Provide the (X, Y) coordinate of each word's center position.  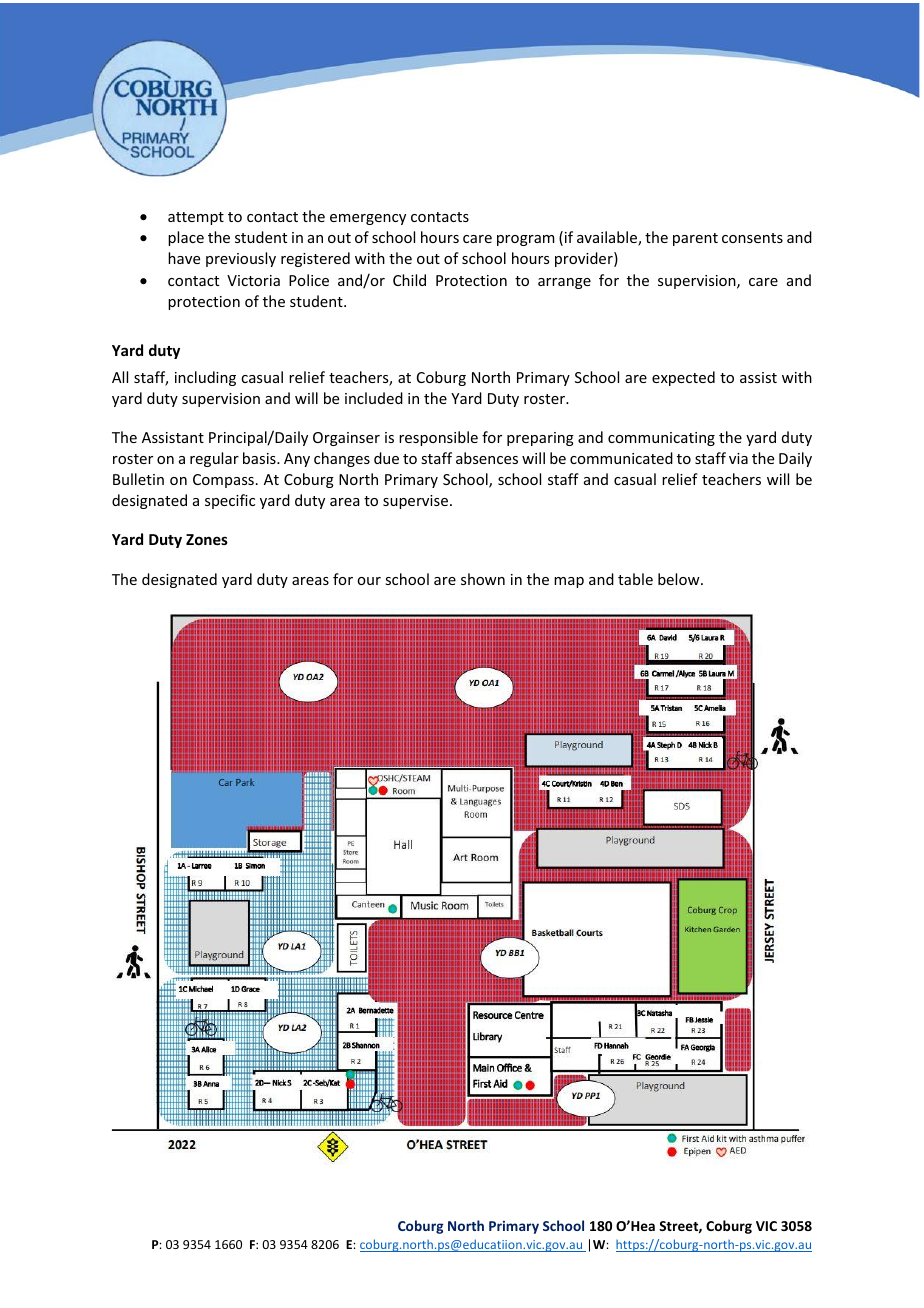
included (374, 398)
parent (695, 239)
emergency (368, 219)
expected (683, 378)
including (205, 378)
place (186, 238)
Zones (207, 539)
